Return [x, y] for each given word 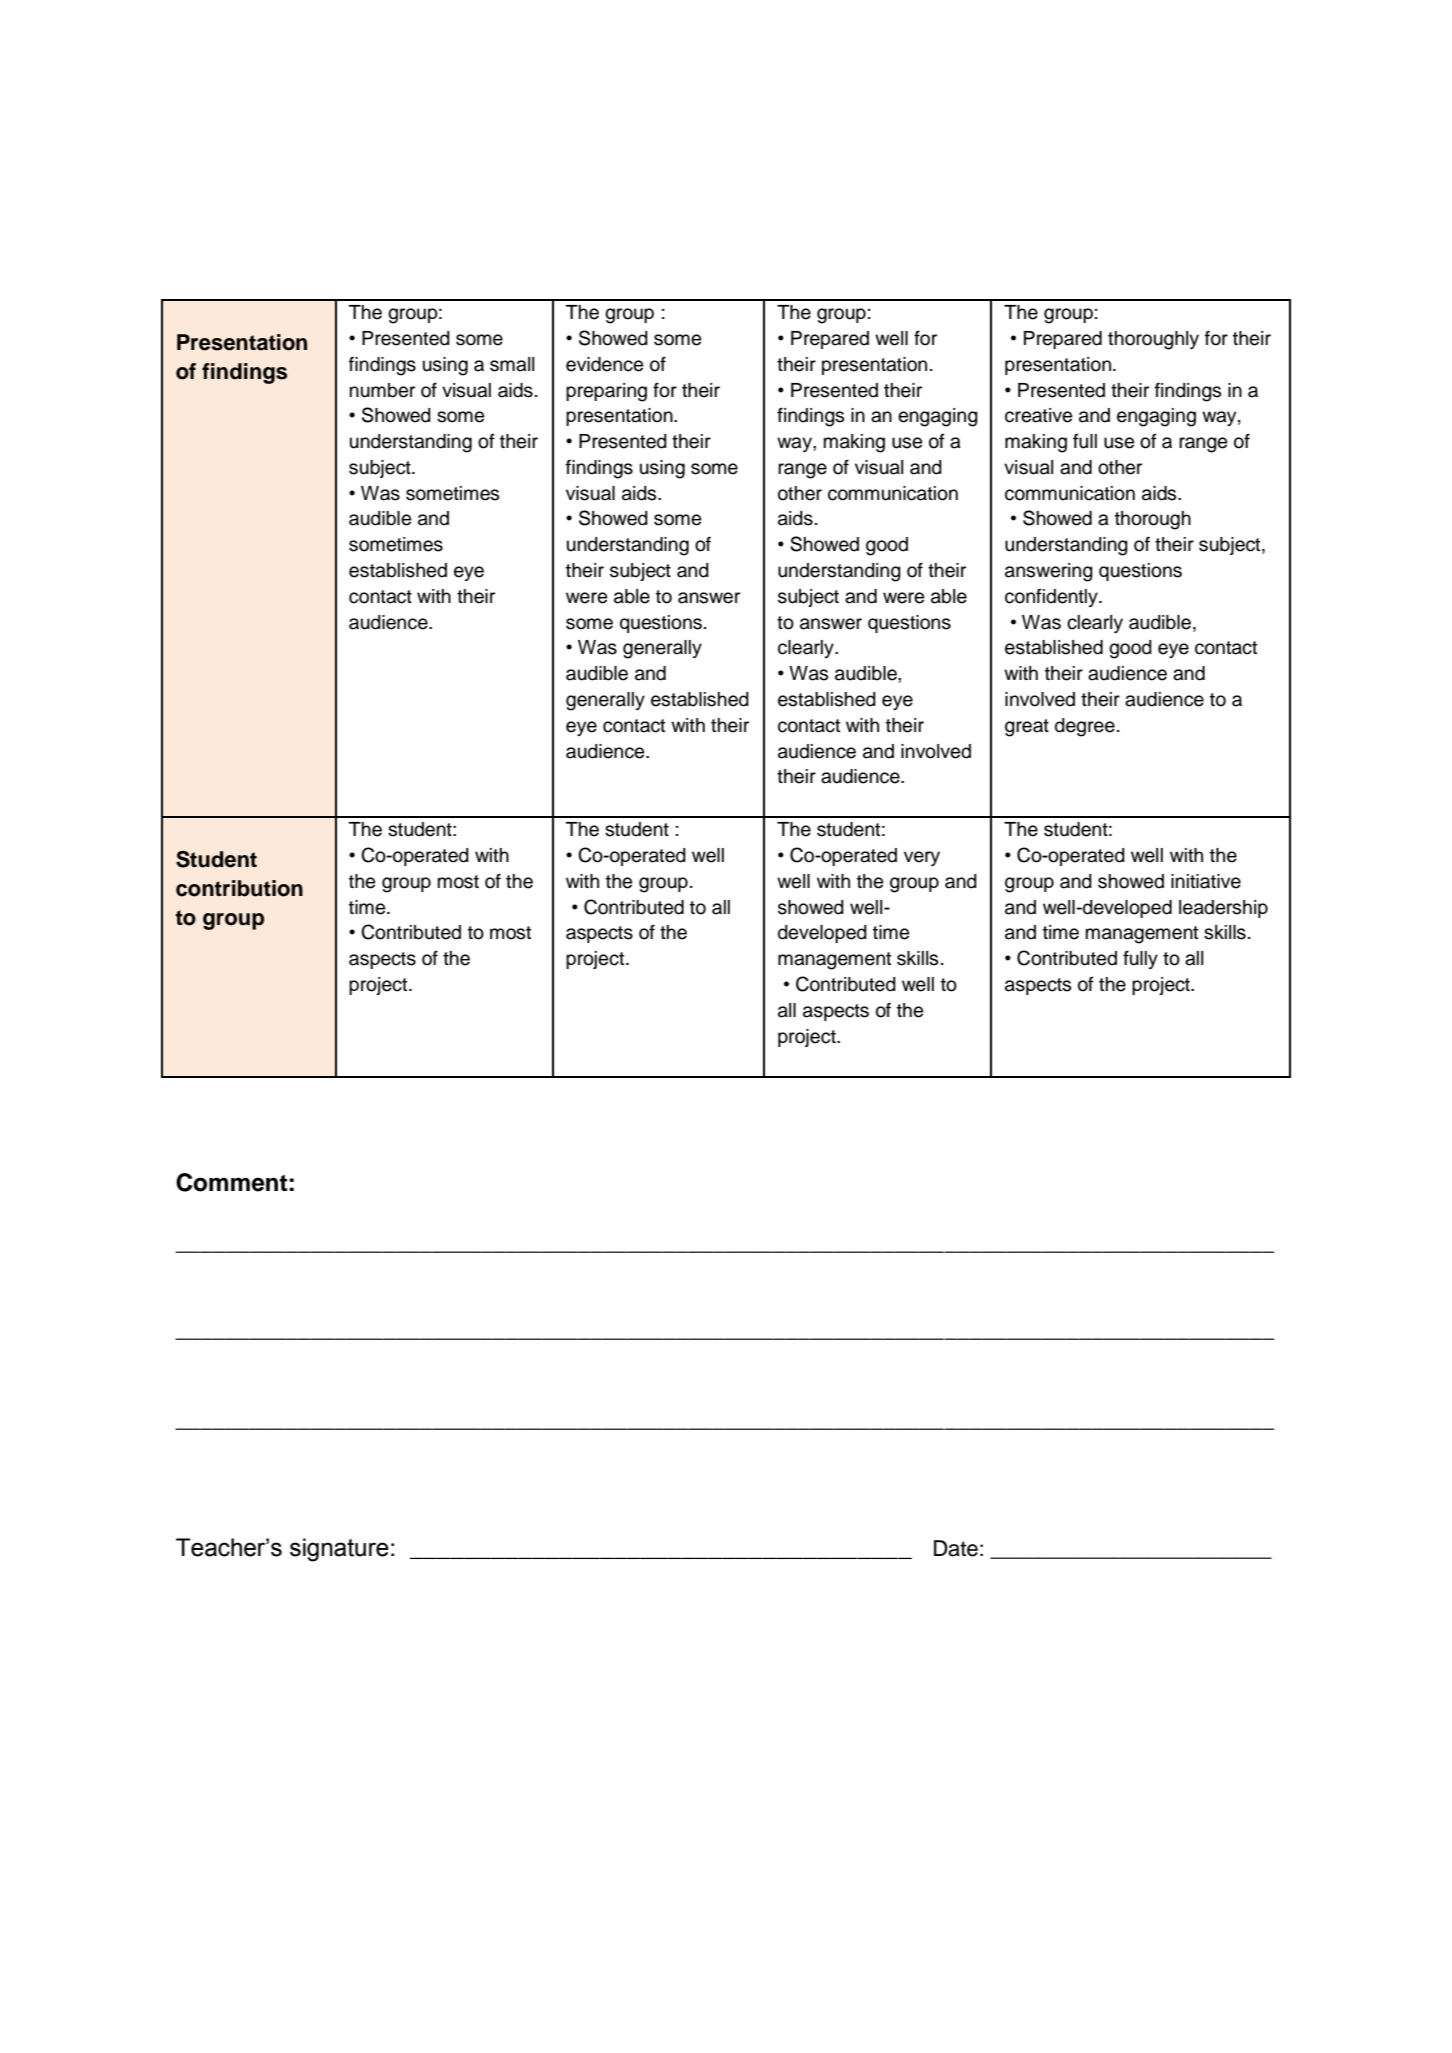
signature [339, 1550]
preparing [606, 392]
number [382, 390]
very [922, 858]
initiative [1206, 881]
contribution [239, 888]
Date [956, 1548]
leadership [1223, 909]
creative [1038, 415]
